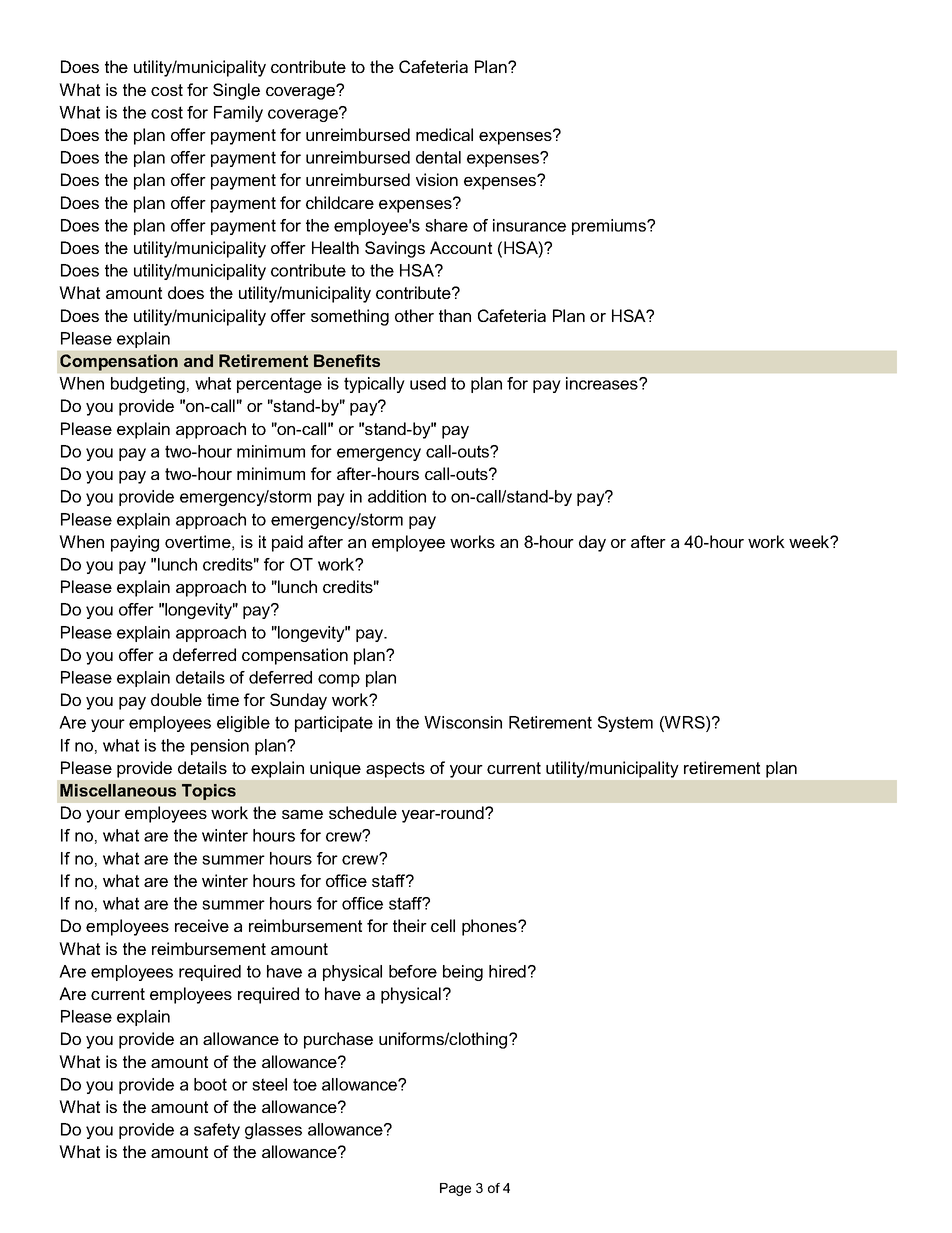 The image size is (952, 1233). What do you see at coordinates (455, 1189) in the page?
I see `Page` at bounding box center [455, 1189].
